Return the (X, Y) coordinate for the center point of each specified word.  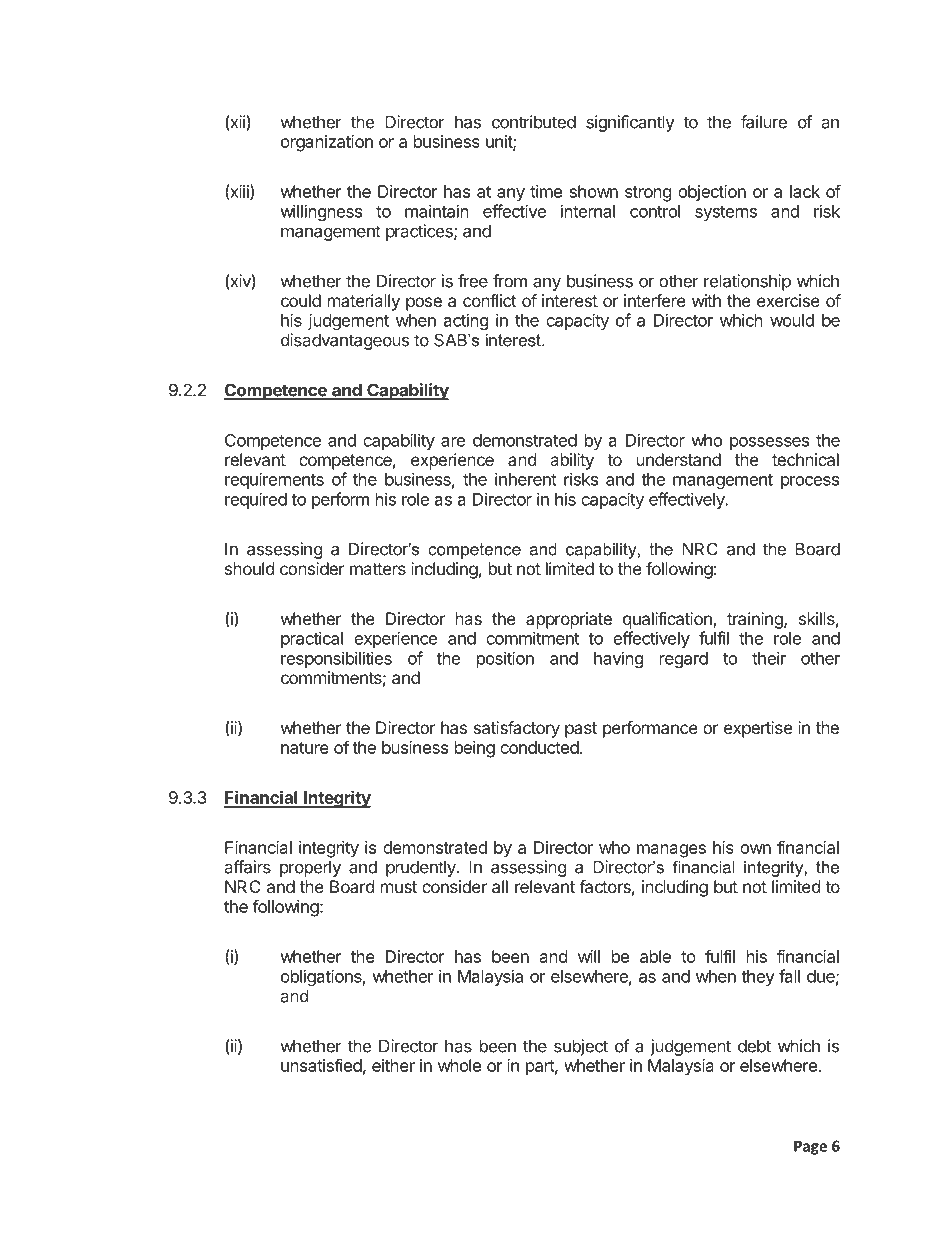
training (756, 620)
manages (671, 851)
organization (327, 143)
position (505, 659)
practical (312, 639)
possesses (769, 443)
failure (764, 122)
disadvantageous (345, 341)
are (453, 442)
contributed (534, 122)
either (393, 1065)
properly (310, 868)
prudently (422, 868)
